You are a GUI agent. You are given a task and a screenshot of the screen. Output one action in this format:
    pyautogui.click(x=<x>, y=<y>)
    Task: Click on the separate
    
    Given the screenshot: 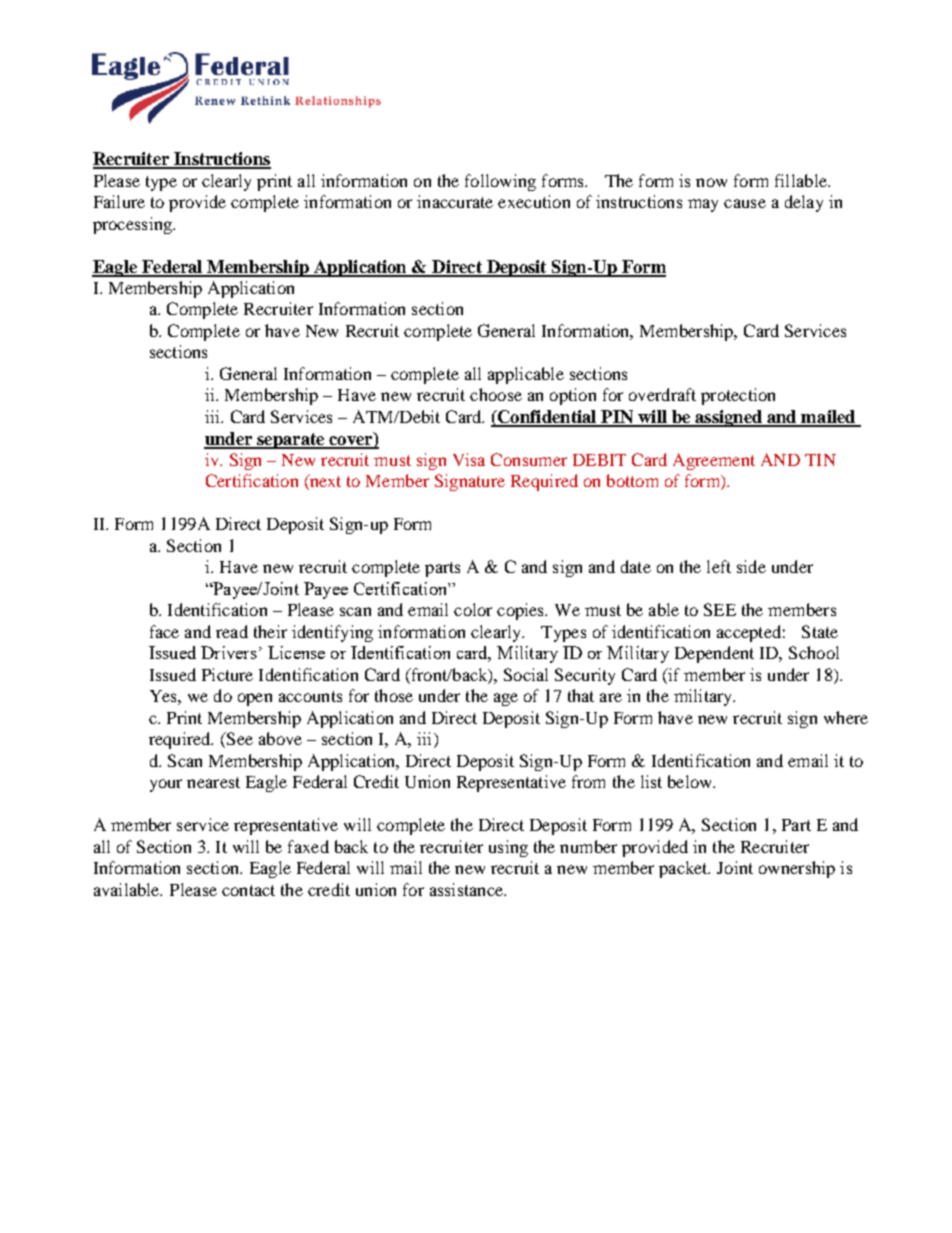 What is the action you would take?
    pyautogui.click(x=291, y=441)
